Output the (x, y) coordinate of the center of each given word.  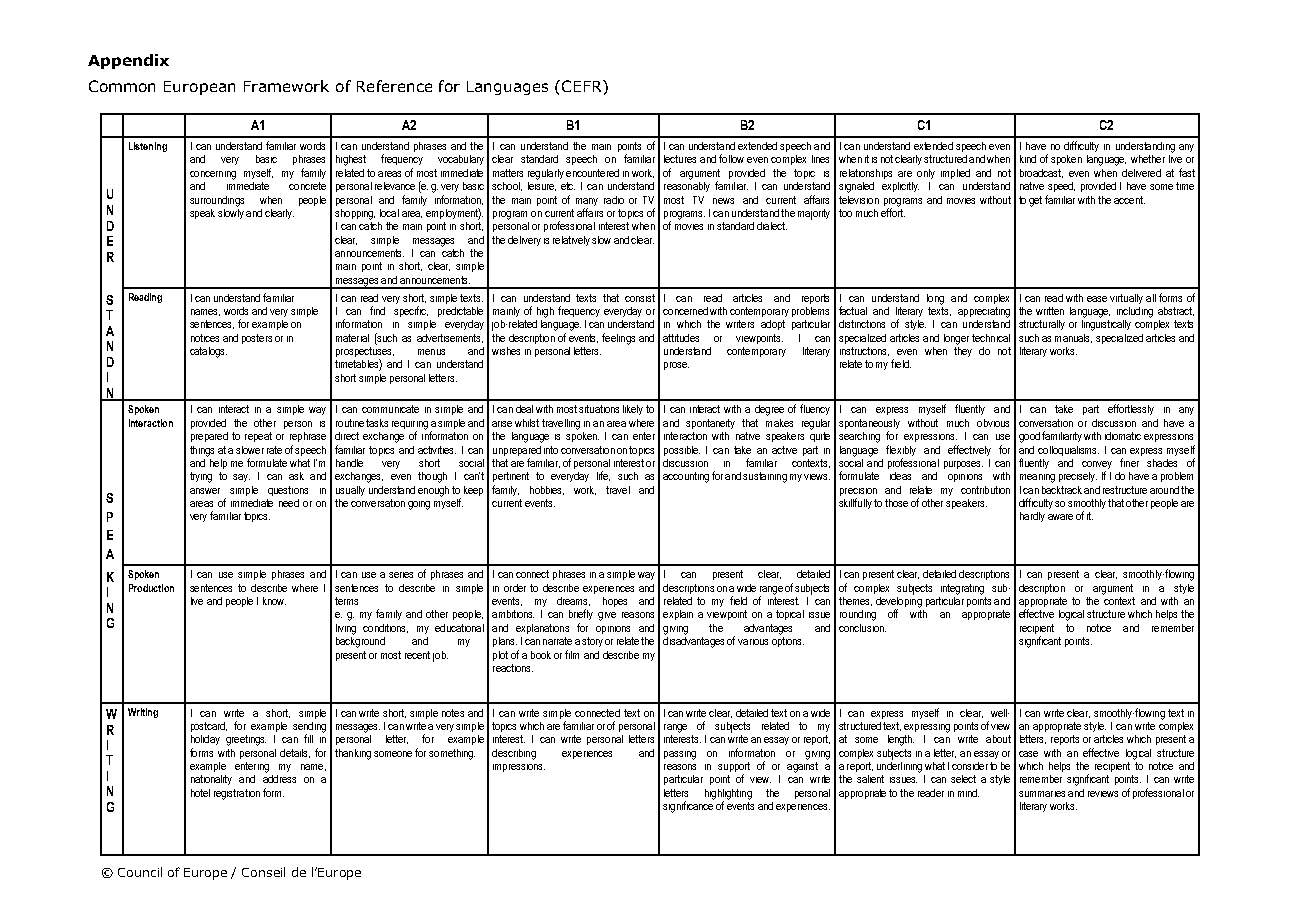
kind (1028, 159)
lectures (680, 159)
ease (1097, 299)
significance (688, 806)
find (377, 310)
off (893, 613)
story (592, 642)
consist (640, 298)
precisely (1078, 477)
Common (122, 86)
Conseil (263, 872)
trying (201, 477)
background (360, 641)
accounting (686, 477)
